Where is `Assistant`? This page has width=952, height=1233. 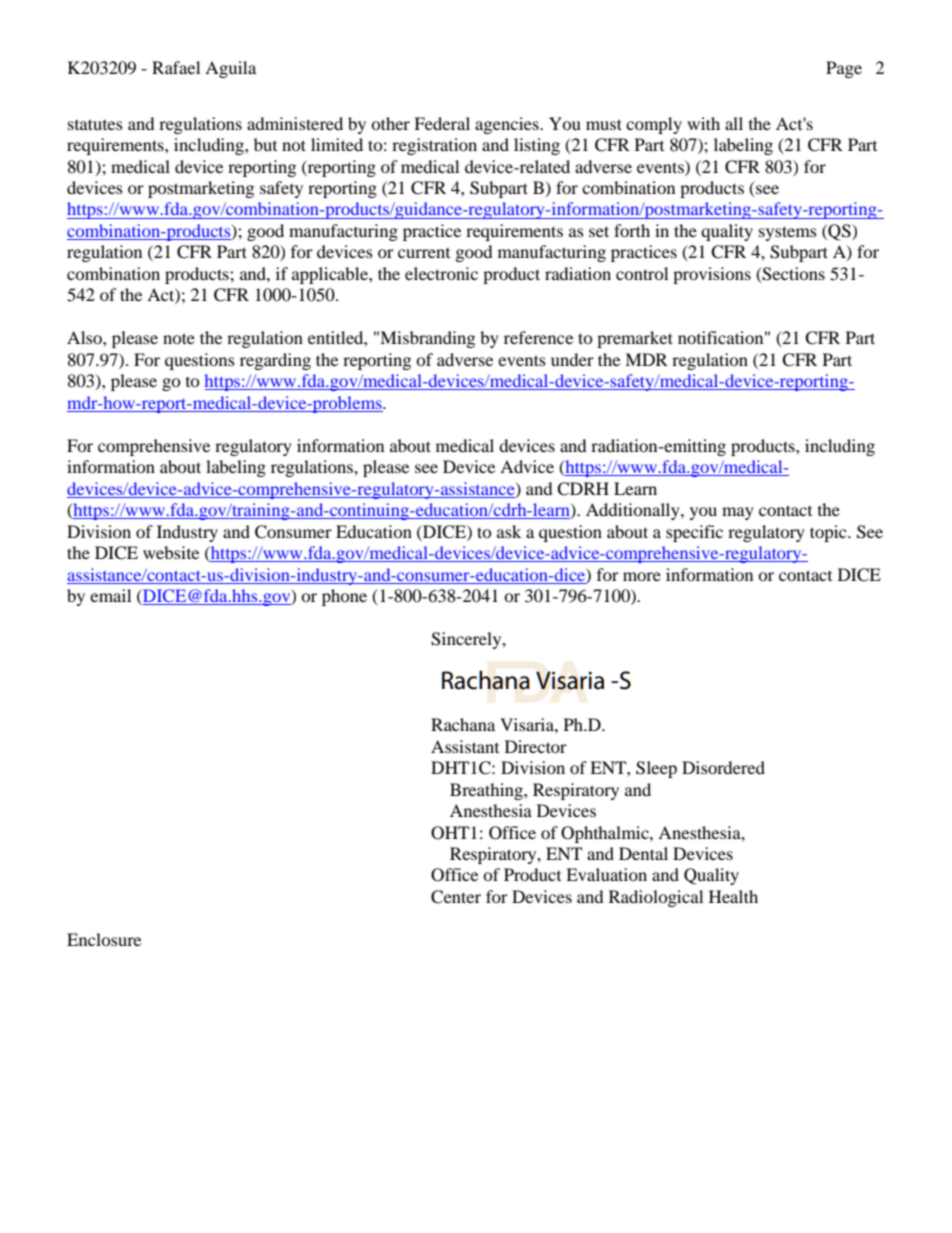
Assistant is located at coordinates (465, 746).
